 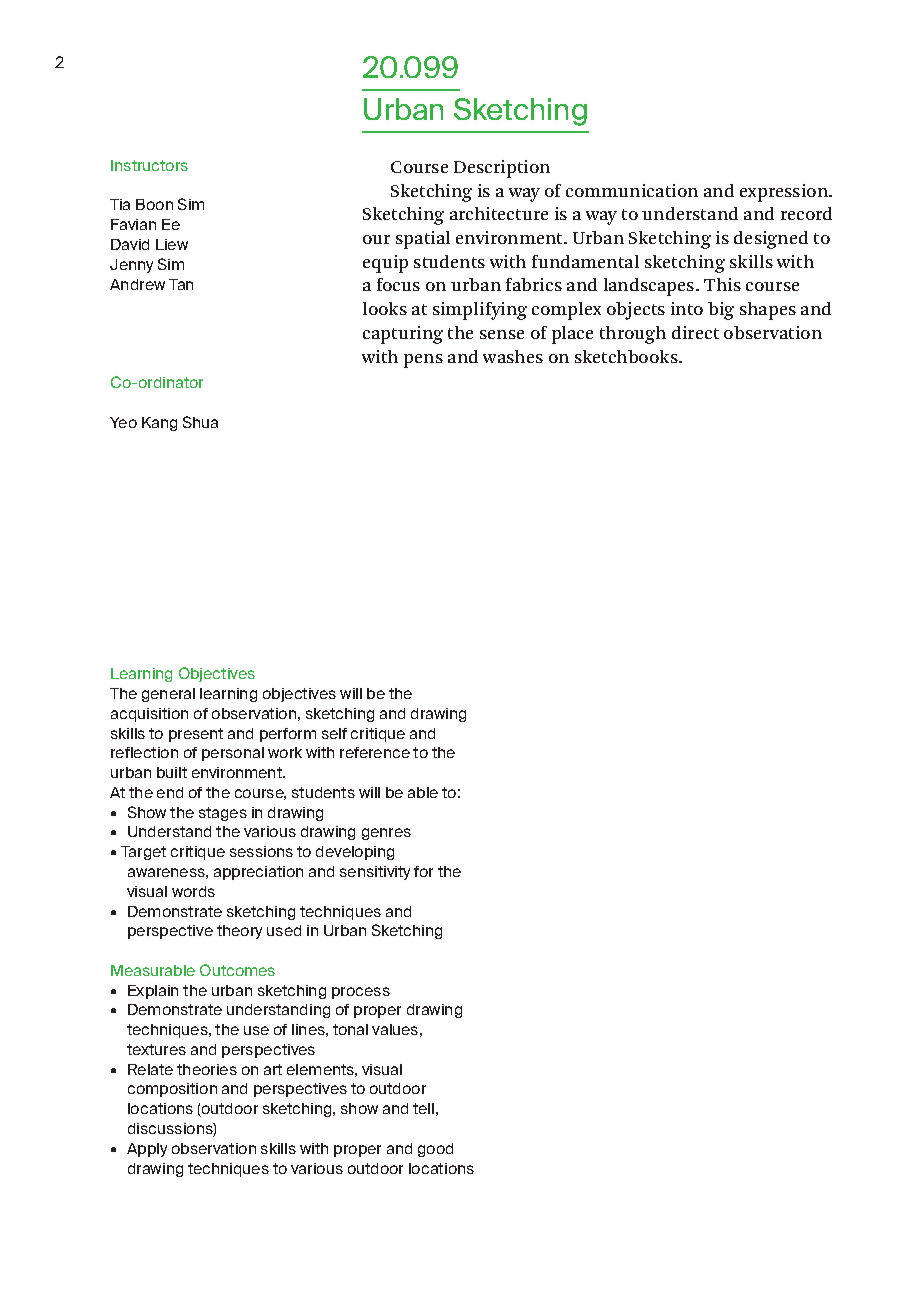 I want to click on self, so click(x=334, y=733).
